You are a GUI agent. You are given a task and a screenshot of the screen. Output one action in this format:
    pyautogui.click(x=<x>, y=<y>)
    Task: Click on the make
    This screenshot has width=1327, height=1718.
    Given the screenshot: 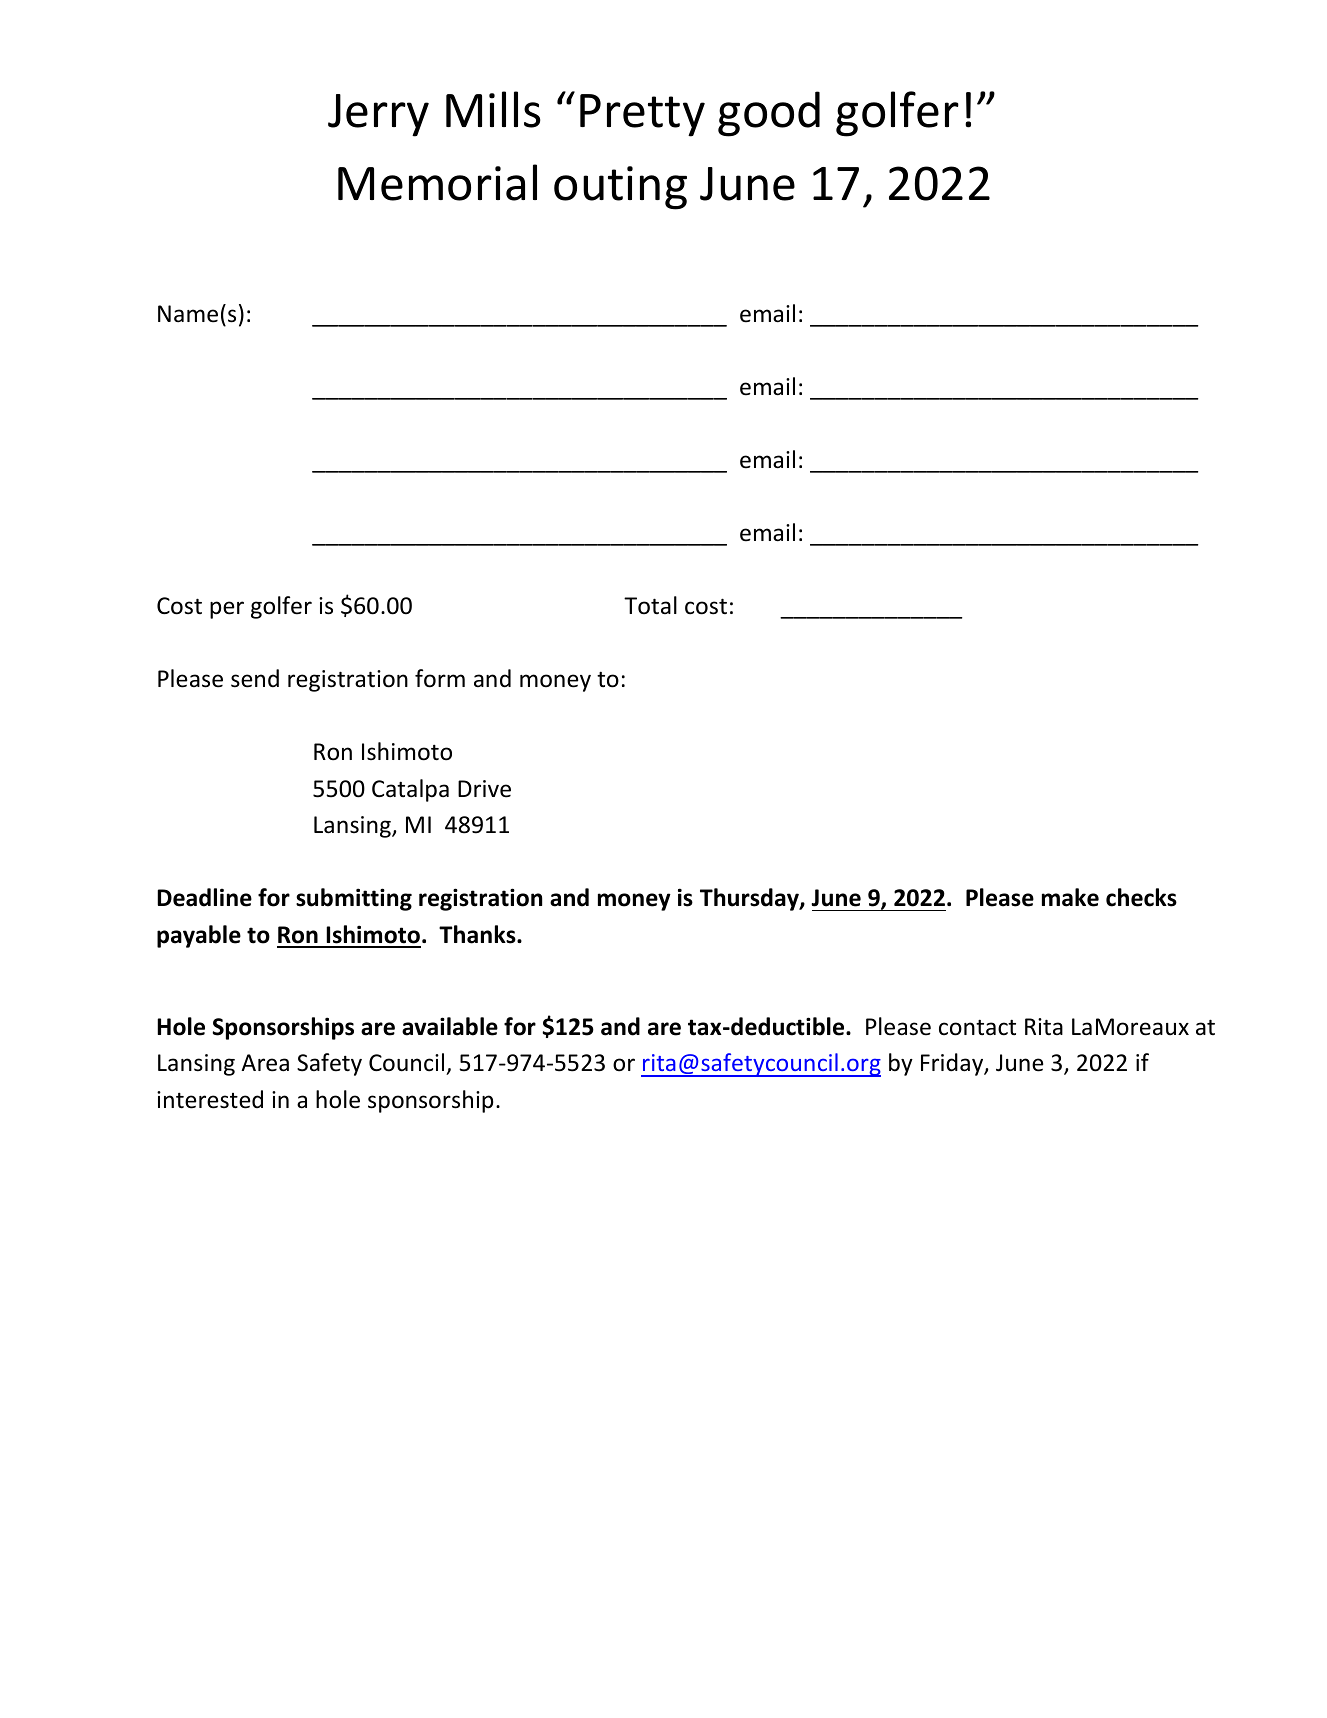 What is the action you would take?
    pyautogui.click(x=1070, y=897)
